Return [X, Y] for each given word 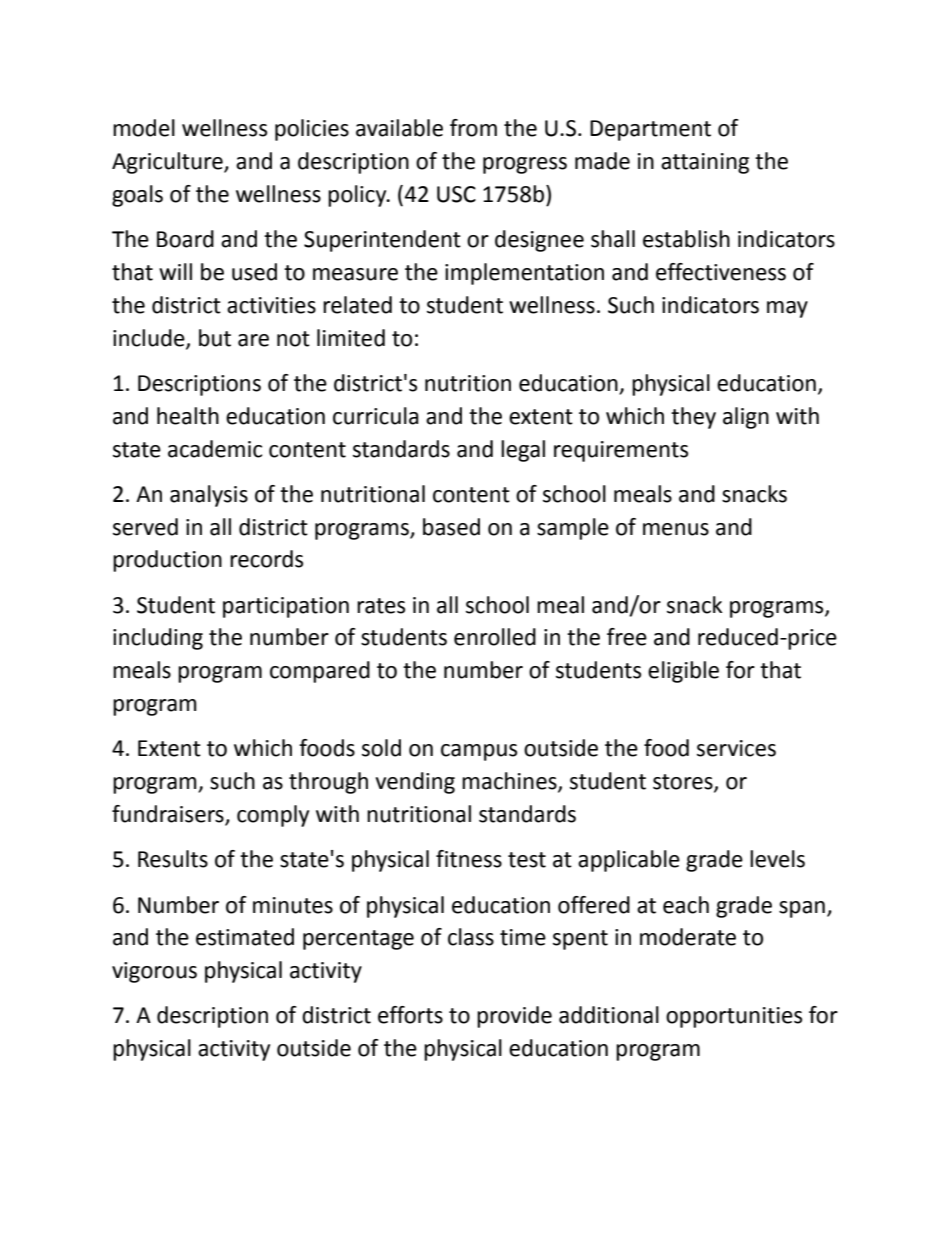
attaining [705, 163]
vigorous [154, 972]
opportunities [734, 1017]
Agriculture [168, 163]
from [473, 128]
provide [514, 1017]
